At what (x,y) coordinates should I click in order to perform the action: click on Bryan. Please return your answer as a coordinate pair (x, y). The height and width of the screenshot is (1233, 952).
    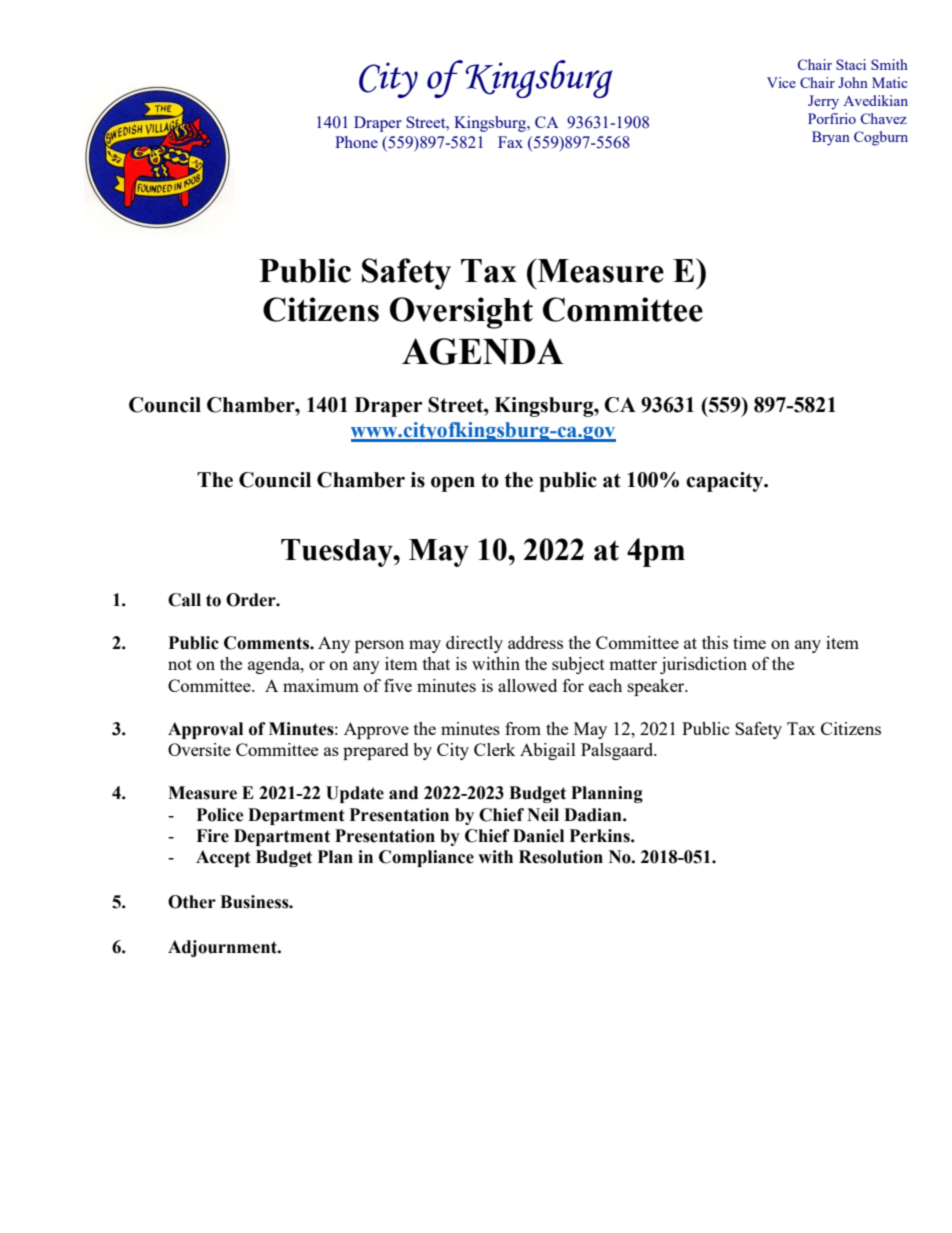
    Looking at the image, I should click on (831, 138).
